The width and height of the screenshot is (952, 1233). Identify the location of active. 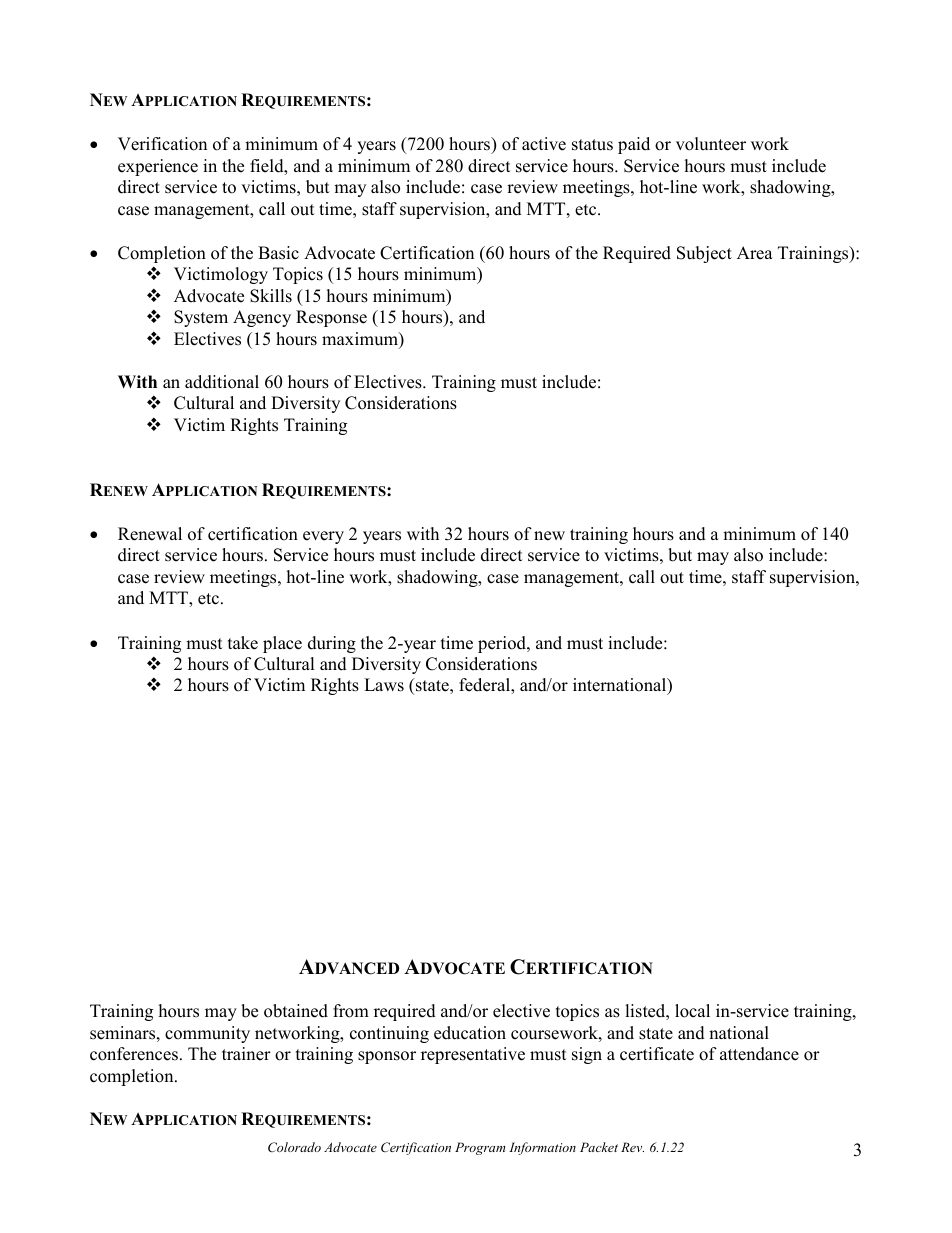
(544, 144).
